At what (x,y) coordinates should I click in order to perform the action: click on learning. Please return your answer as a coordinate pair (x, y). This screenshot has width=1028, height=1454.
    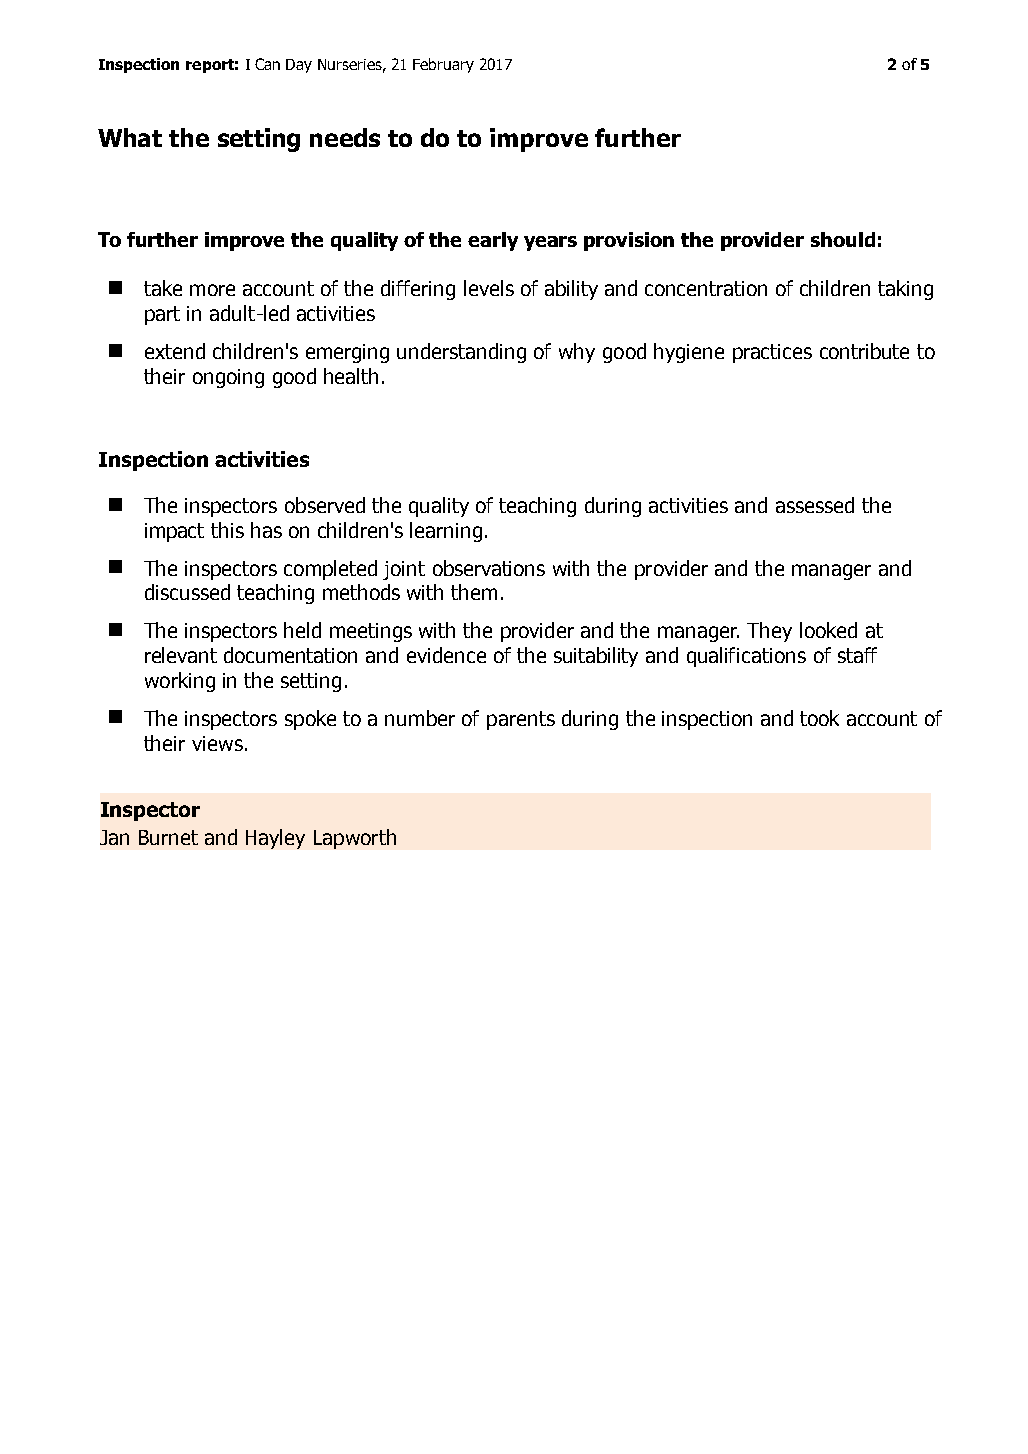
    Looking at the image, I should click on (446, 532).
